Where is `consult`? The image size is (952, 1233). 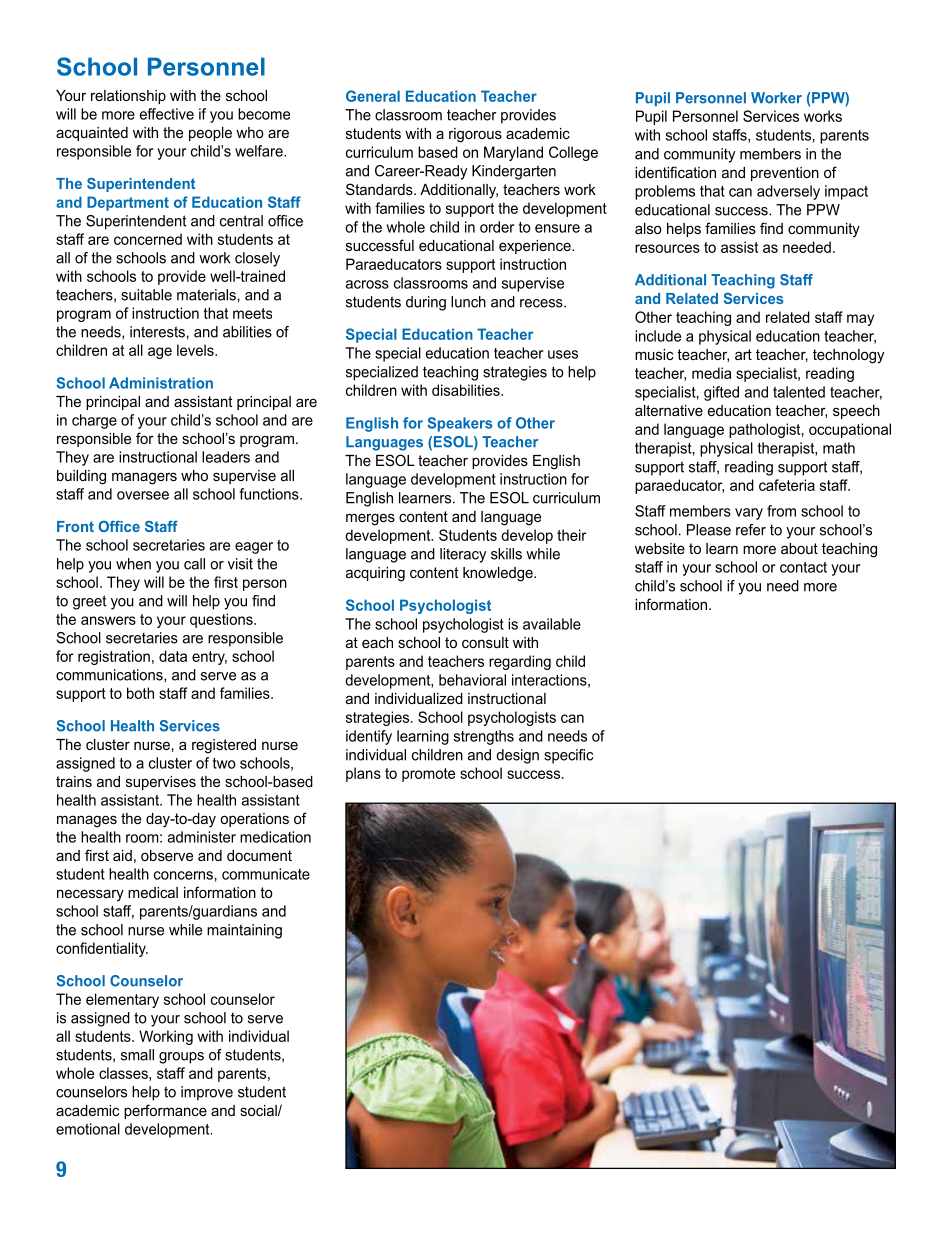
consult is located at coordinates (485, 642).
